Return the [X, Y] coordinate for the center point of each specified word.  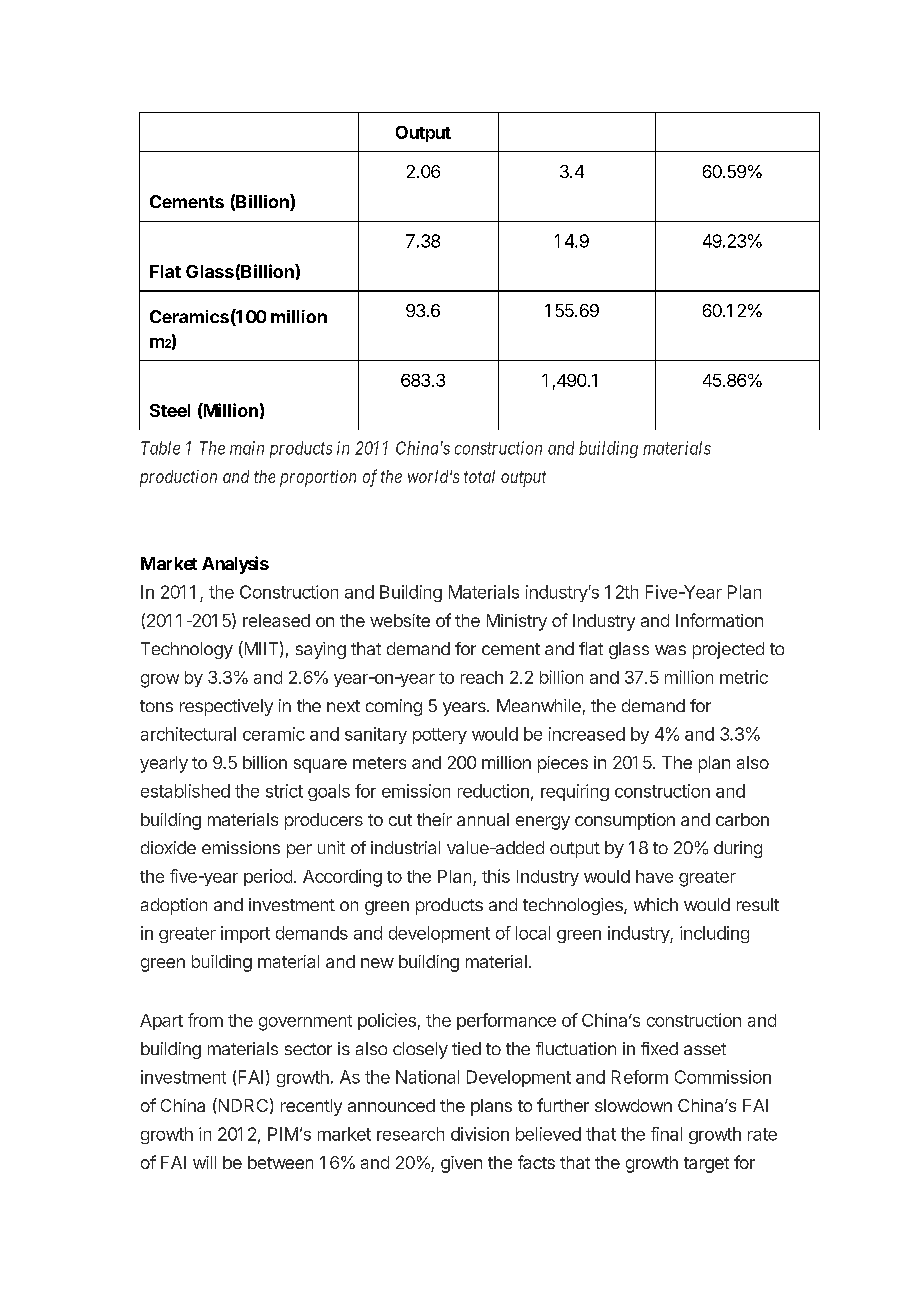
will [204, 1162]
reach [482, 677]
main [247, 448]
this [496, 876]
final [666, 1134]
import [245, 934]
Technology [187, 650]
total [479, 476]
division [480, 1134]
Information [719, 620]
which [656, 904]
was [670, 650]
